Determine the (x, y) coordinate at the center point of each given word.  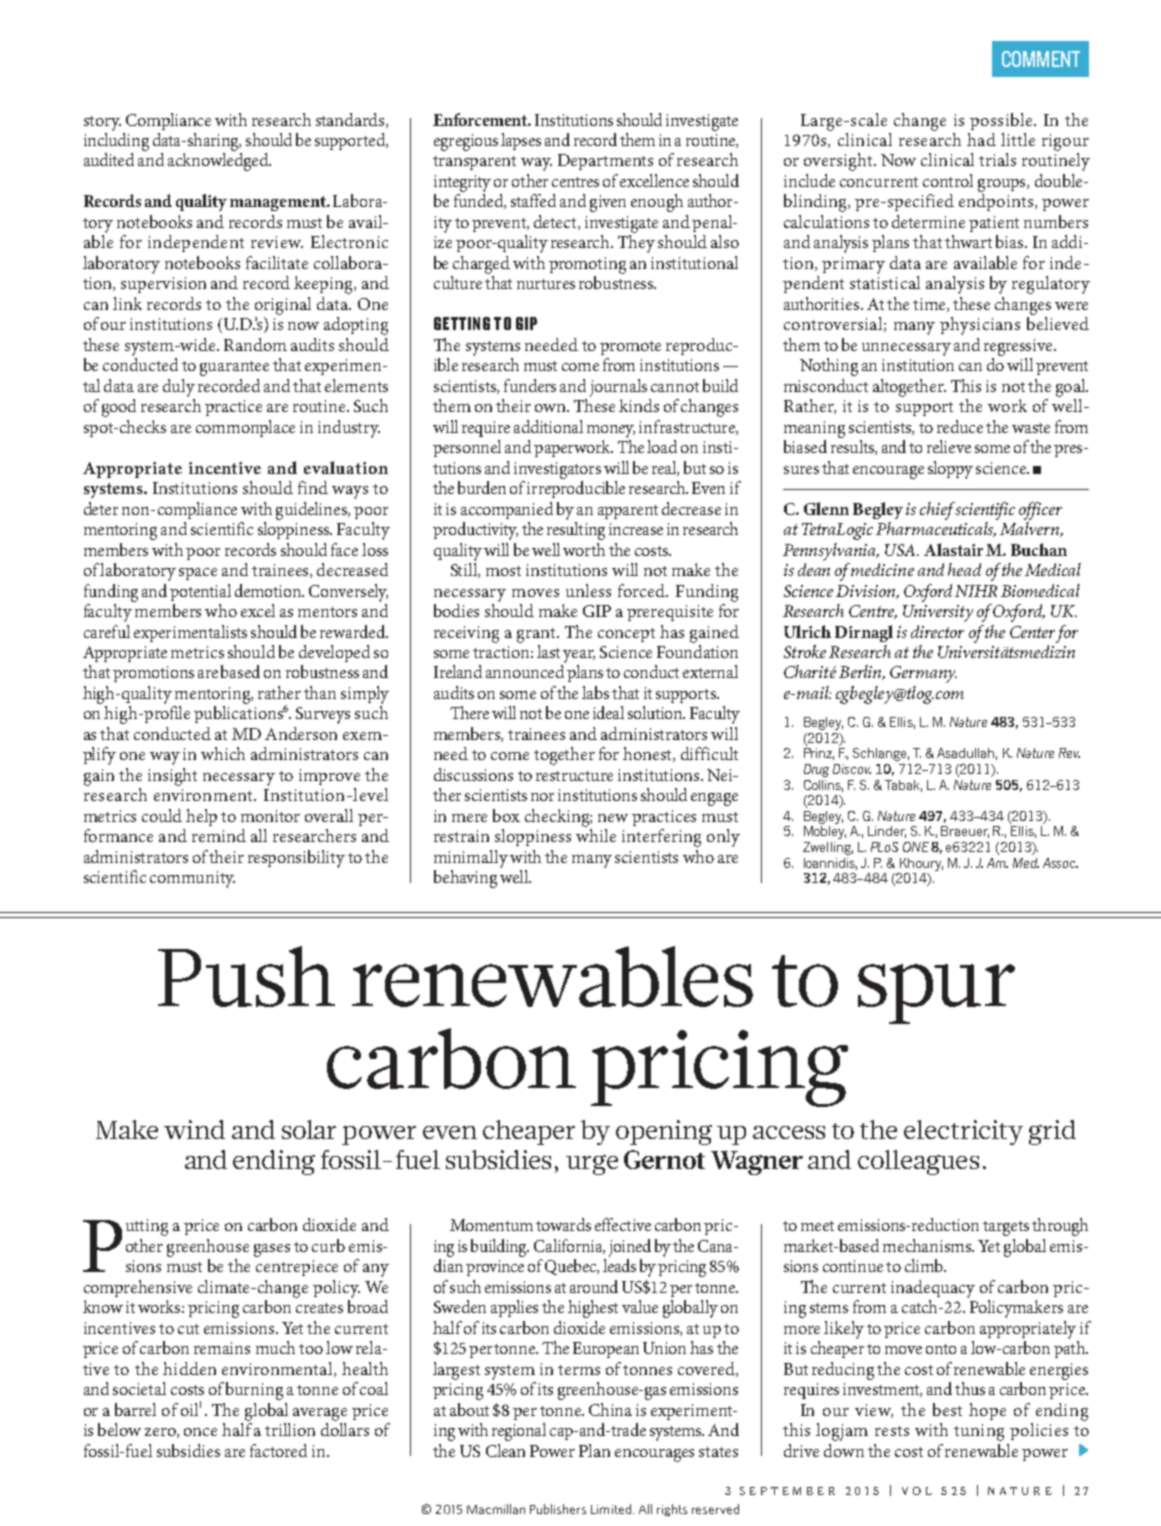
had (981, 139)
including (116, 142)
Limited (611, 1509)
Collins (823, 786)
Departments (605, 162)
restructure (574, 776)
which (223, 753)
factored (278, 1450)
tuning (979, 1432)
